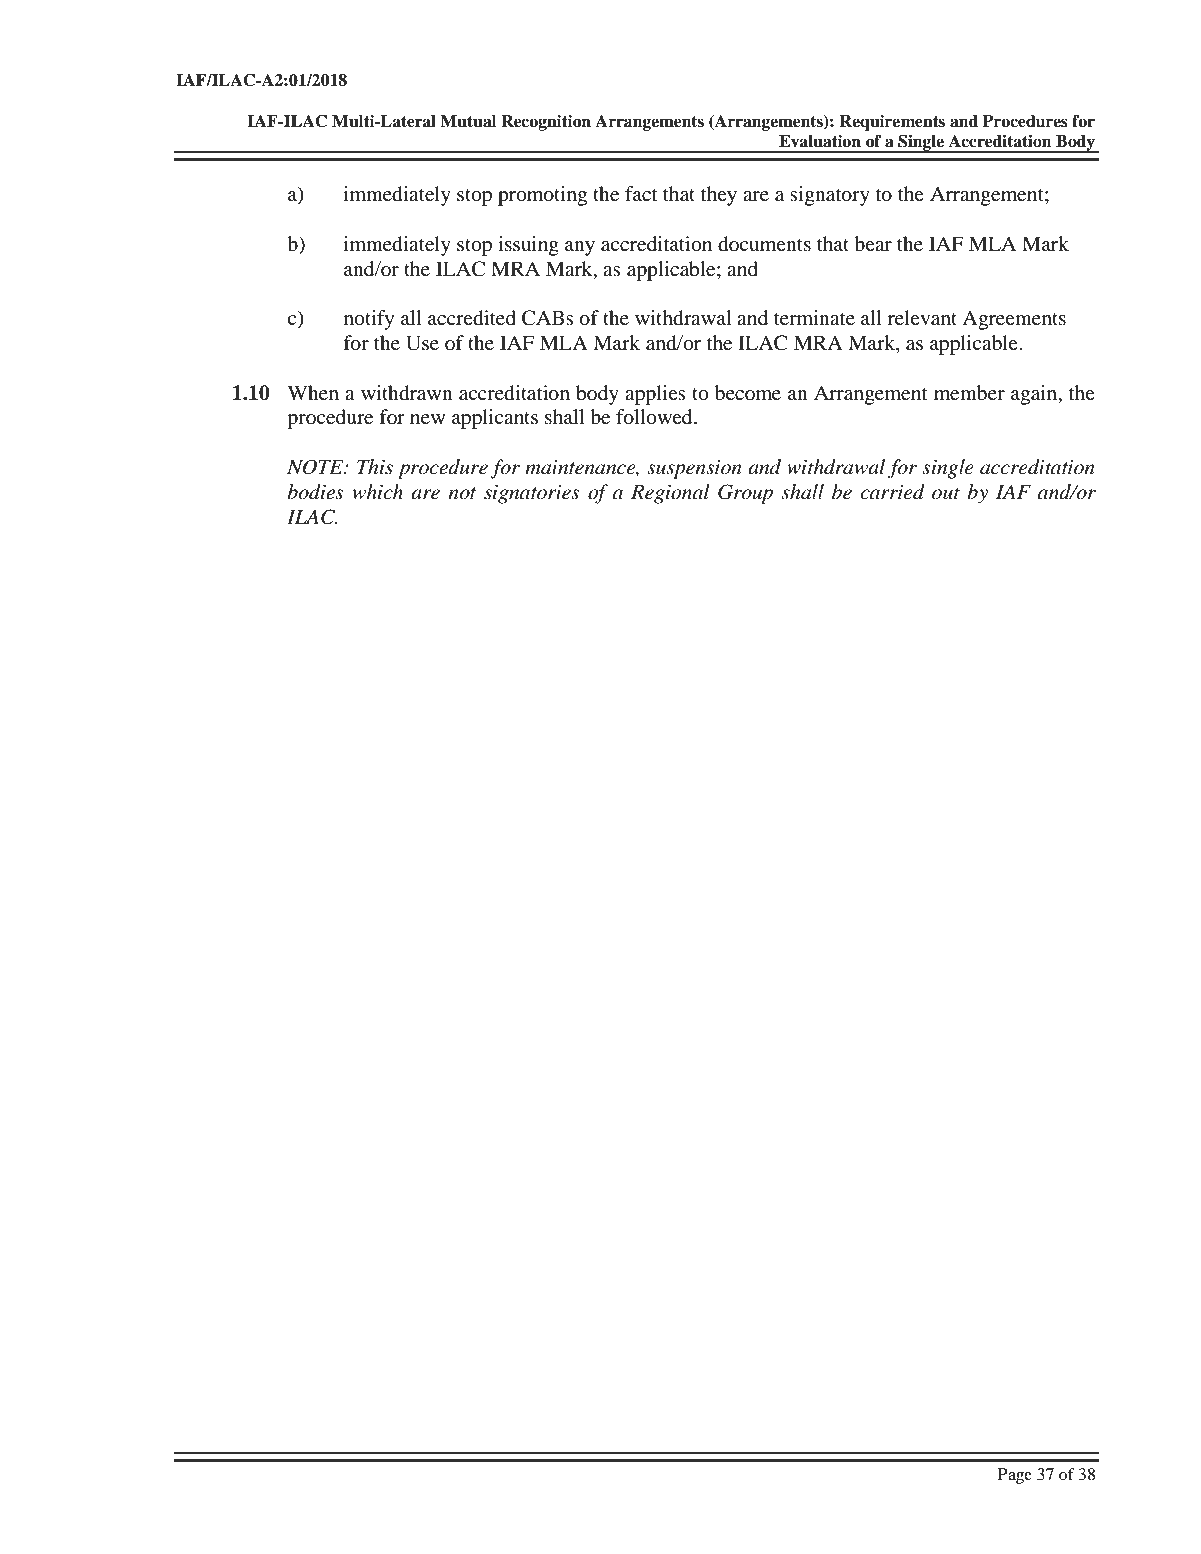  What do you see at coordinates (316, 492) in the screenshot?
I see `bodies` at bounding box center [316, 492].
